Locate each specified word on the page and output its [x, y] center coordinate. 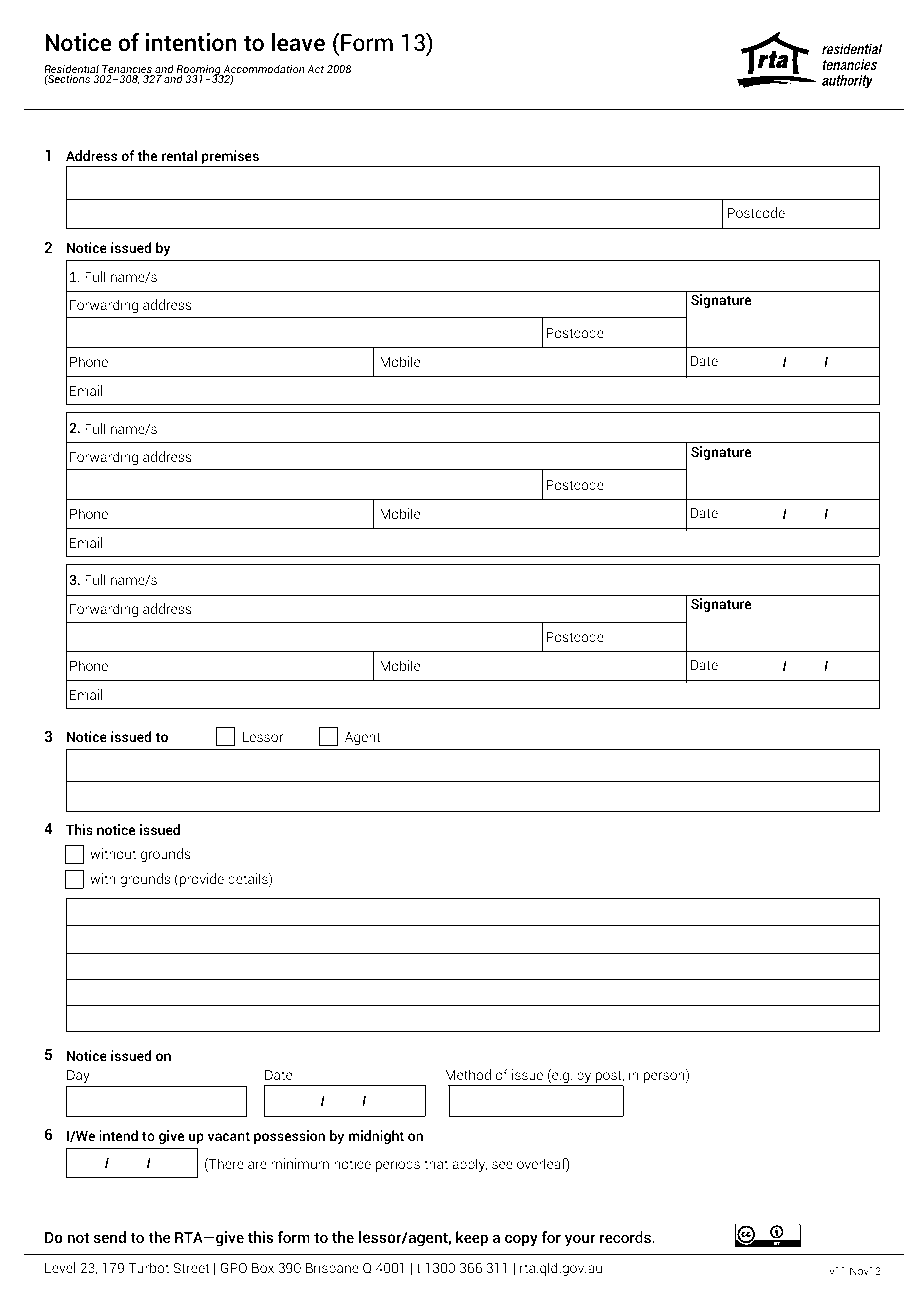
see [502, 1165]
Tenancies [127, 70]
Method [468, 1074]
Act [315, 69]
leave [298, 42]
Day [78, 1076]
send [110, 1237]
